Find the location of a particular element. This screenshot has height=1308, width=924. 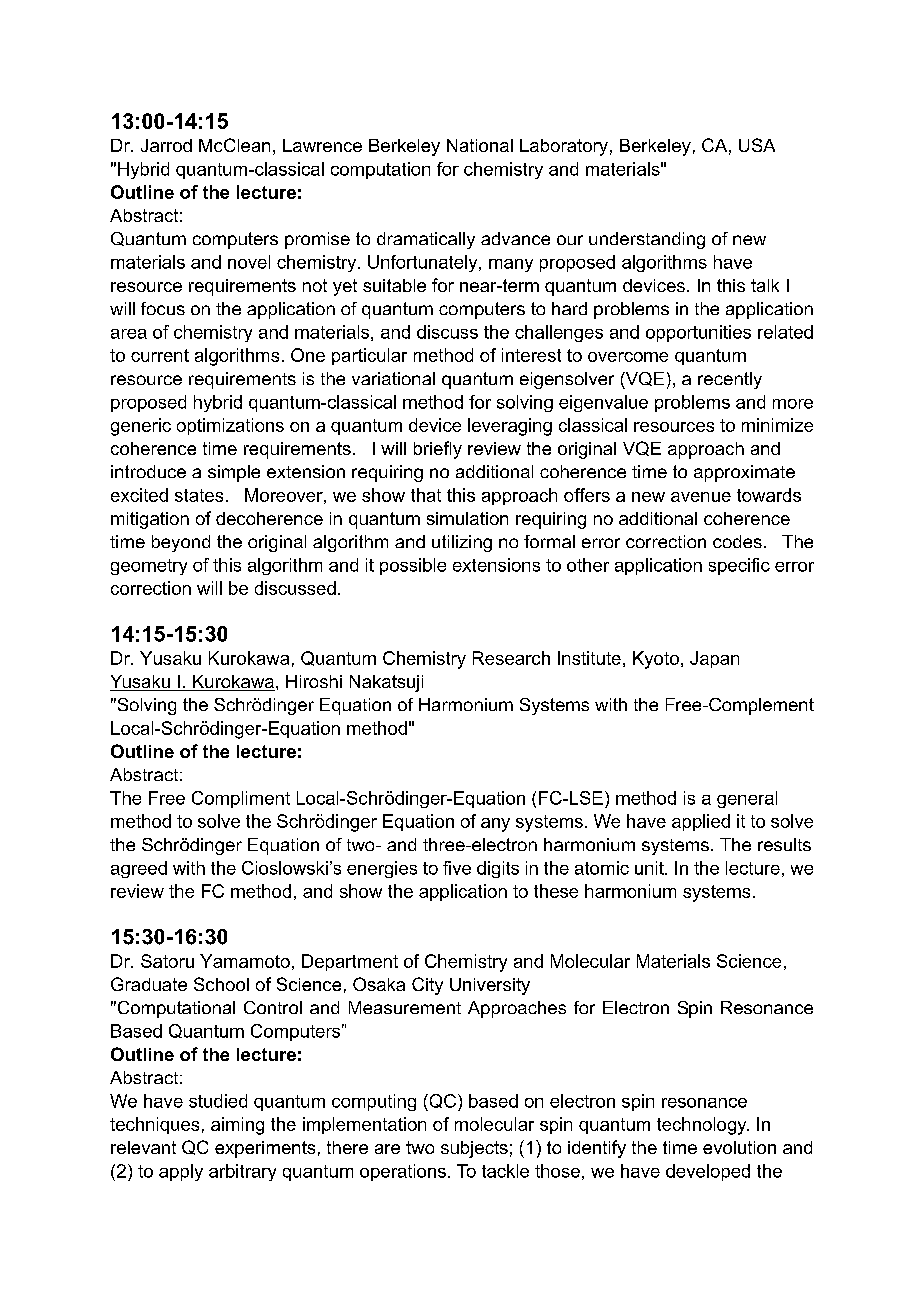

specific is located at coordinates (739, 566).
